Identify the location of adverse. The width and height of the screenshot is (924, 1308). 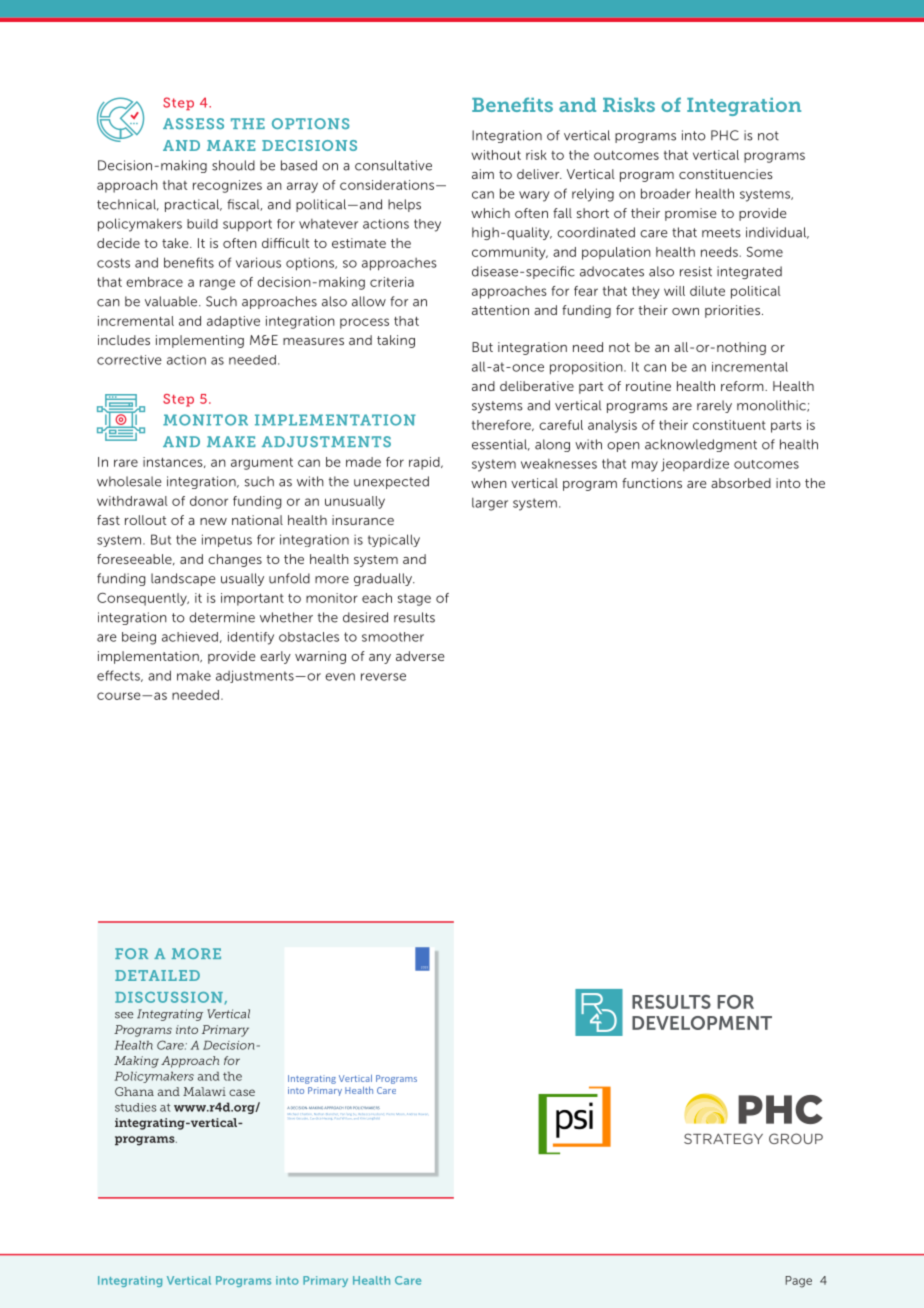
(420, 656).
